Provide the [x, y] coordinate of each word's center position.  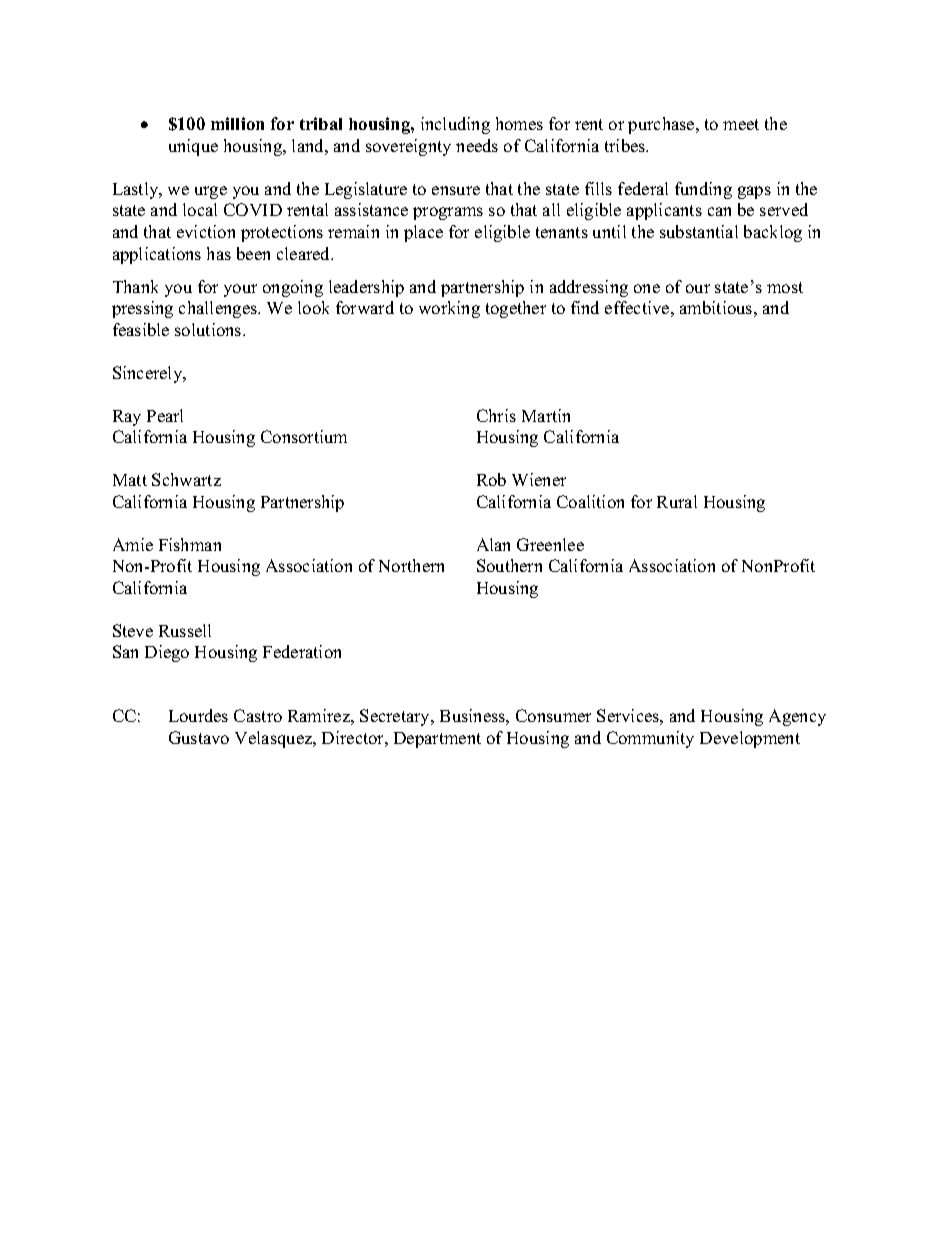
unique [193, 147]
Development [750, 739]
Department [437, 740]
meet [741, 124]
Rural [677, 501]
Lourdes [198, 715]
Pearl [165, 415]
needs [477, 145]
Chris [496, 415]
